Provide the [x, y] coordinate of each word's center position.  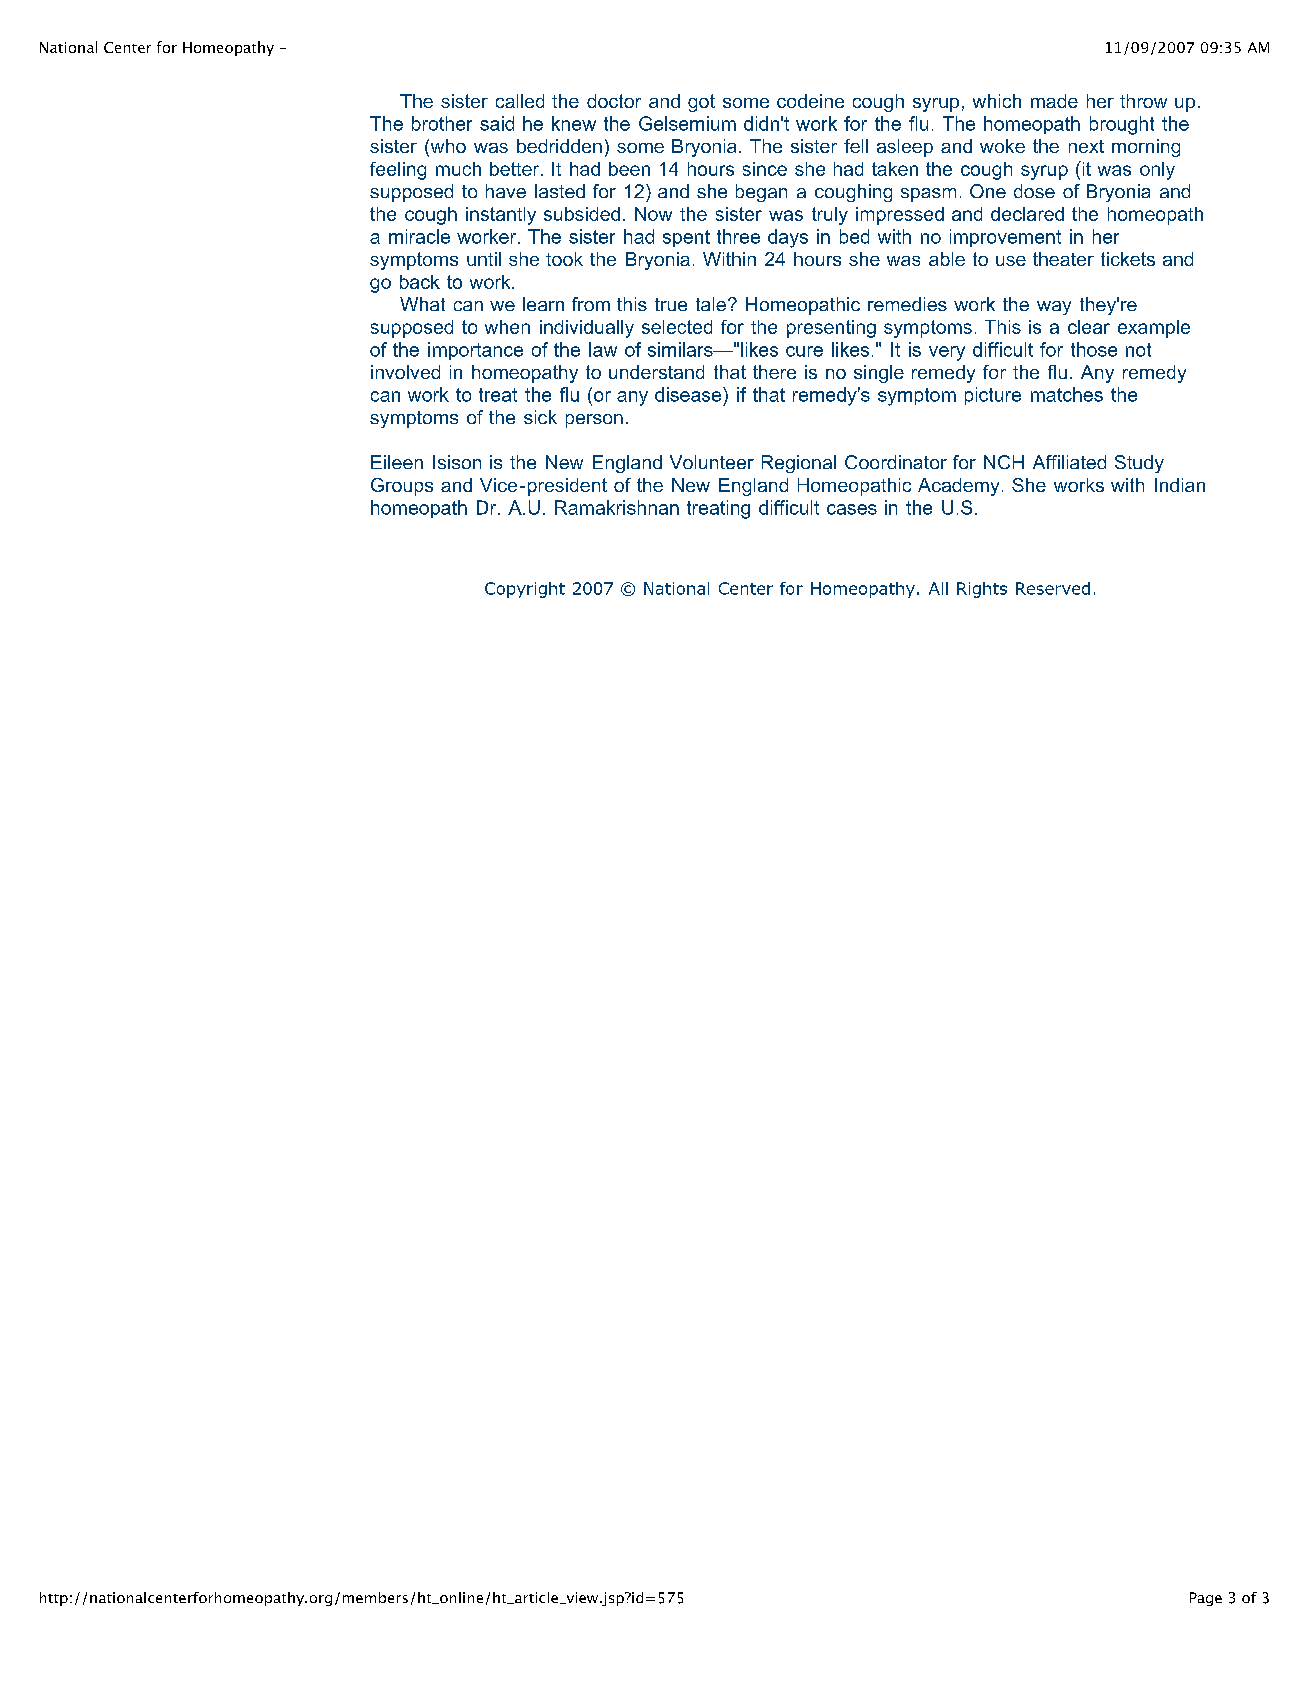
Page [1206, 1599]
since [765, 169]
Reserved [1053, 588]
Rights [982, 590]
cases [852, 509]
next [1086, 146]
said [497, 123]
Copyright [525, 590]
